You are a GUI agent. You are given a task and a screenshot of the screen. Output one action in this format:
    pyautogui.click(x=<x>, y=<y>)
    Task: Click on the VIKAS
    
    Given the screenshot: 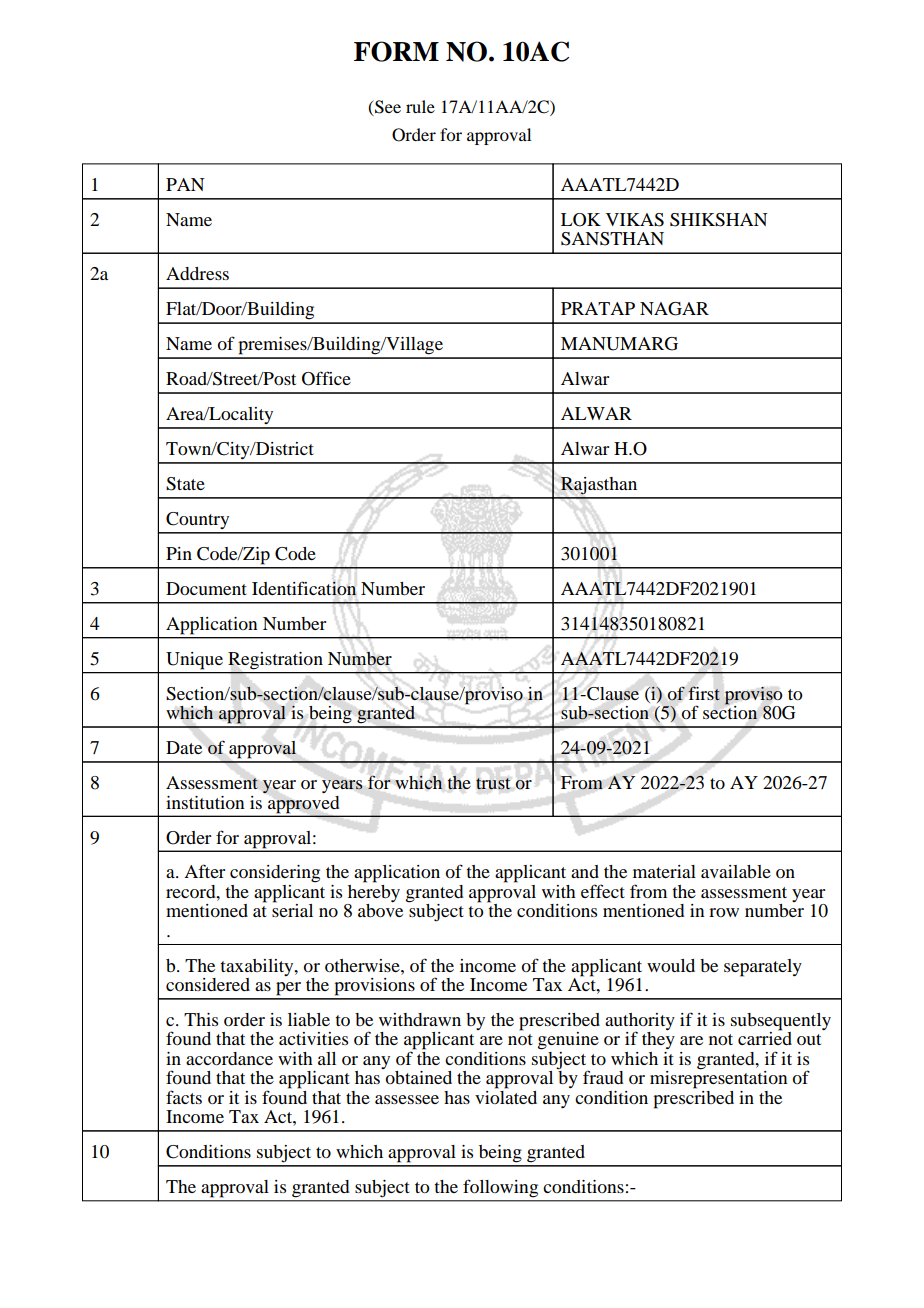 What is the action you would take?
    pyautogui.click(x=635, y=220)
